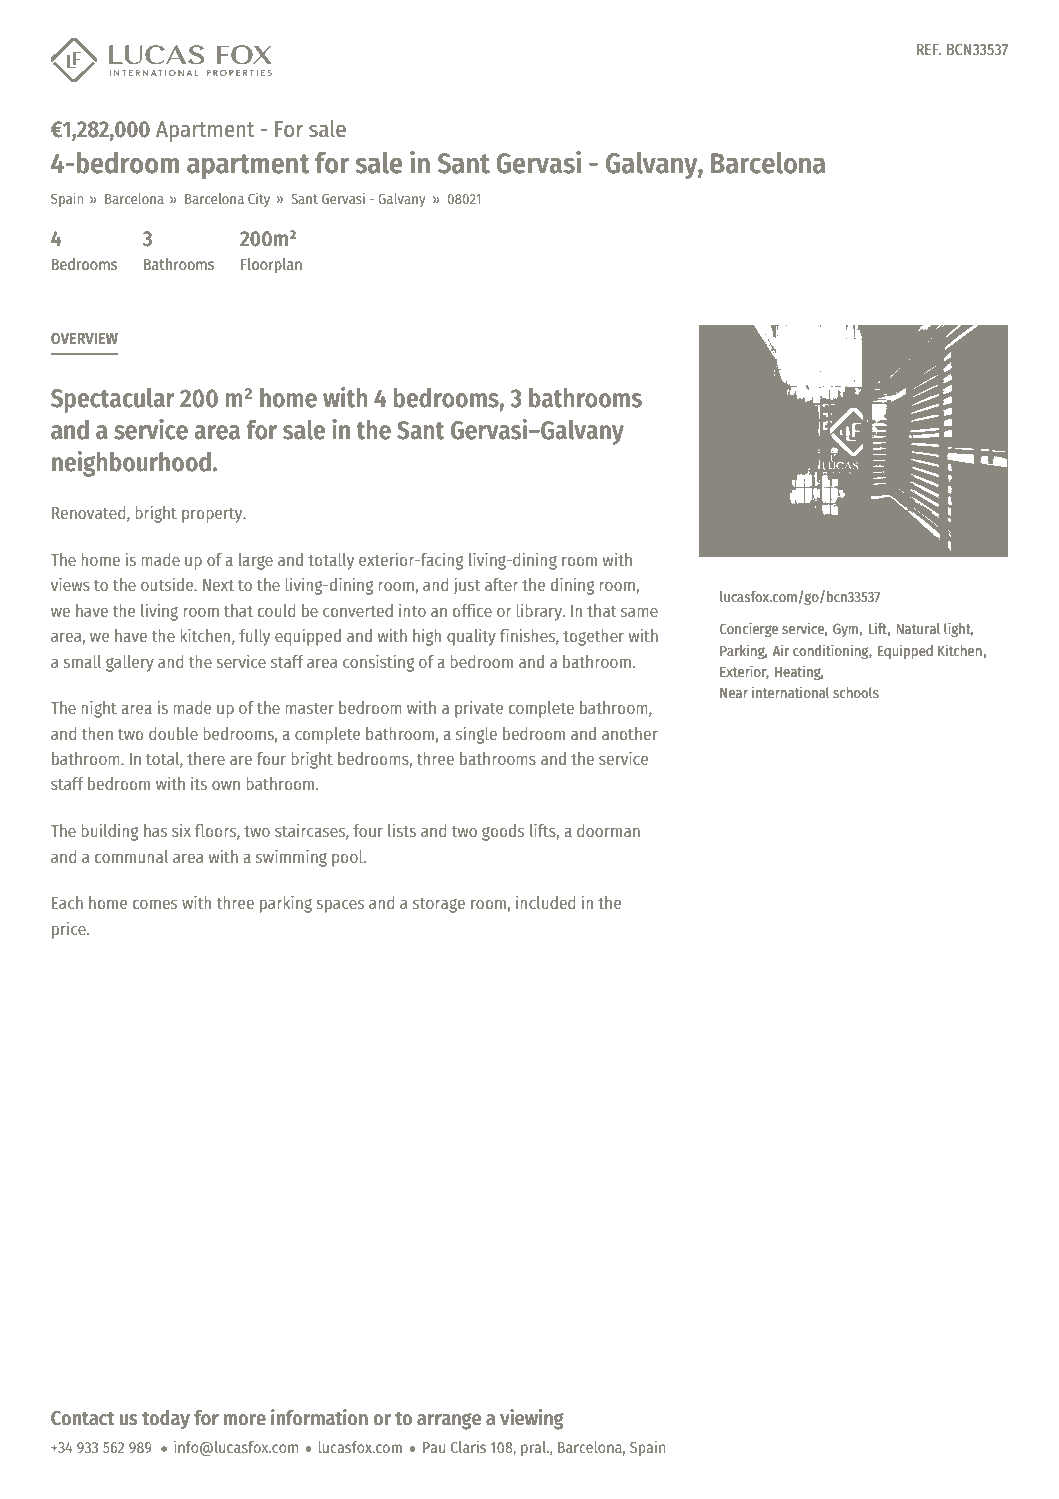 This screenshot has width=1059, height=1499. I want to click on City, so click(259, 200).
